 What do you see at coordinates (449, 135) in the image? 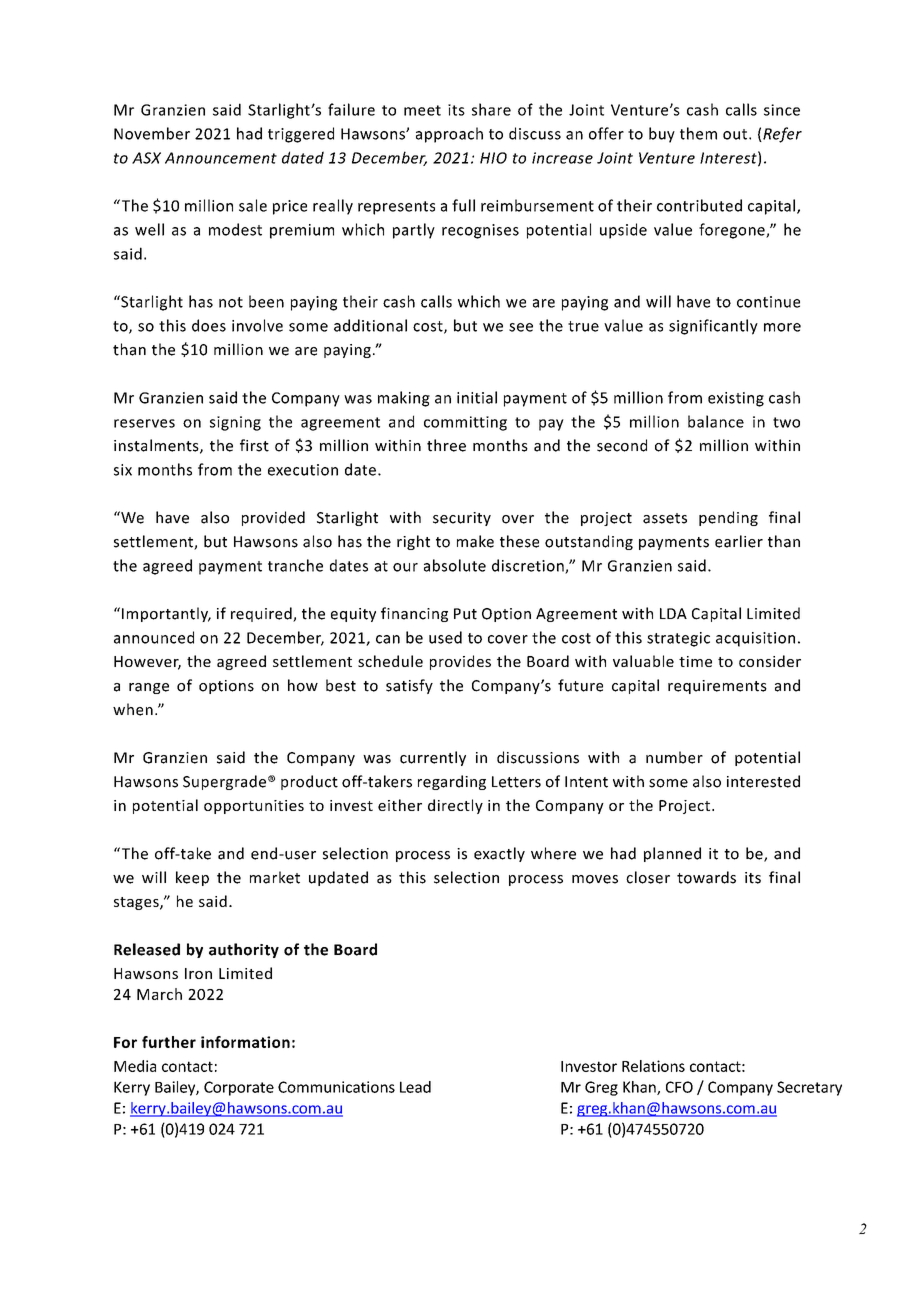
I see `approach` at bounding box center [449, 135].
